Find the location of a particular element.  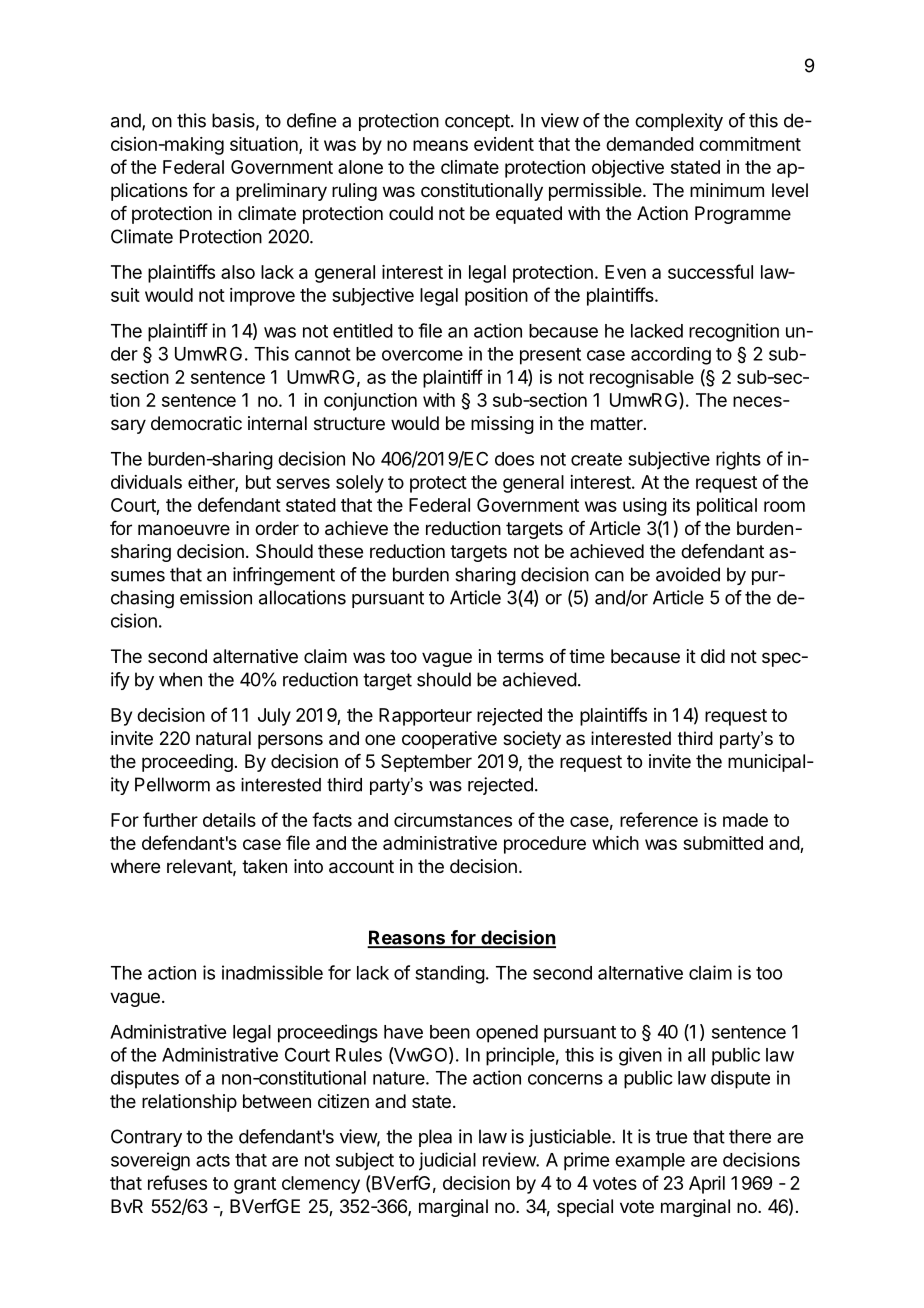

means is located at coordinates (440, 145).
